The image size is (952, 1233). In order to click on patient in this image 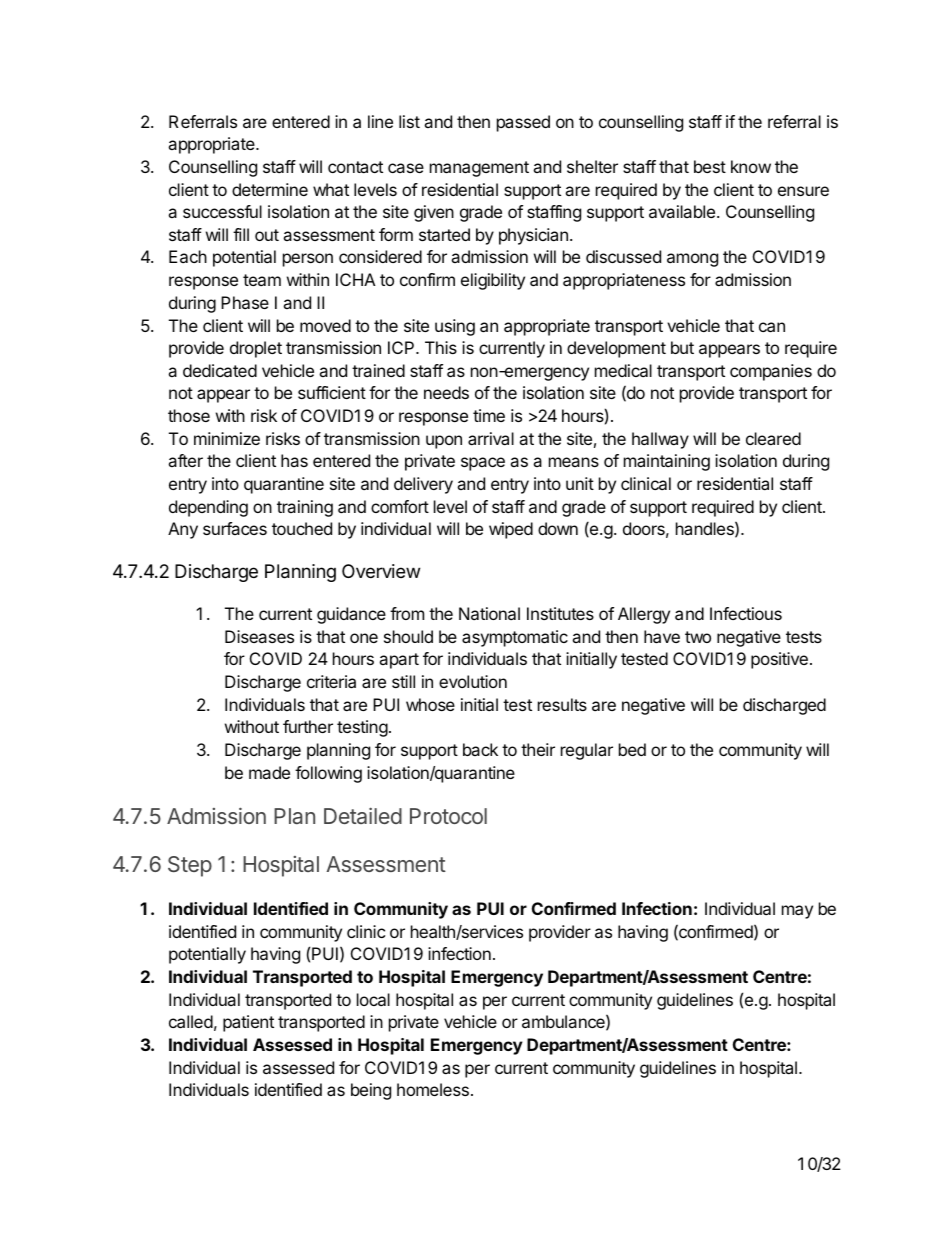, I will do `click(248, 1023)`.
